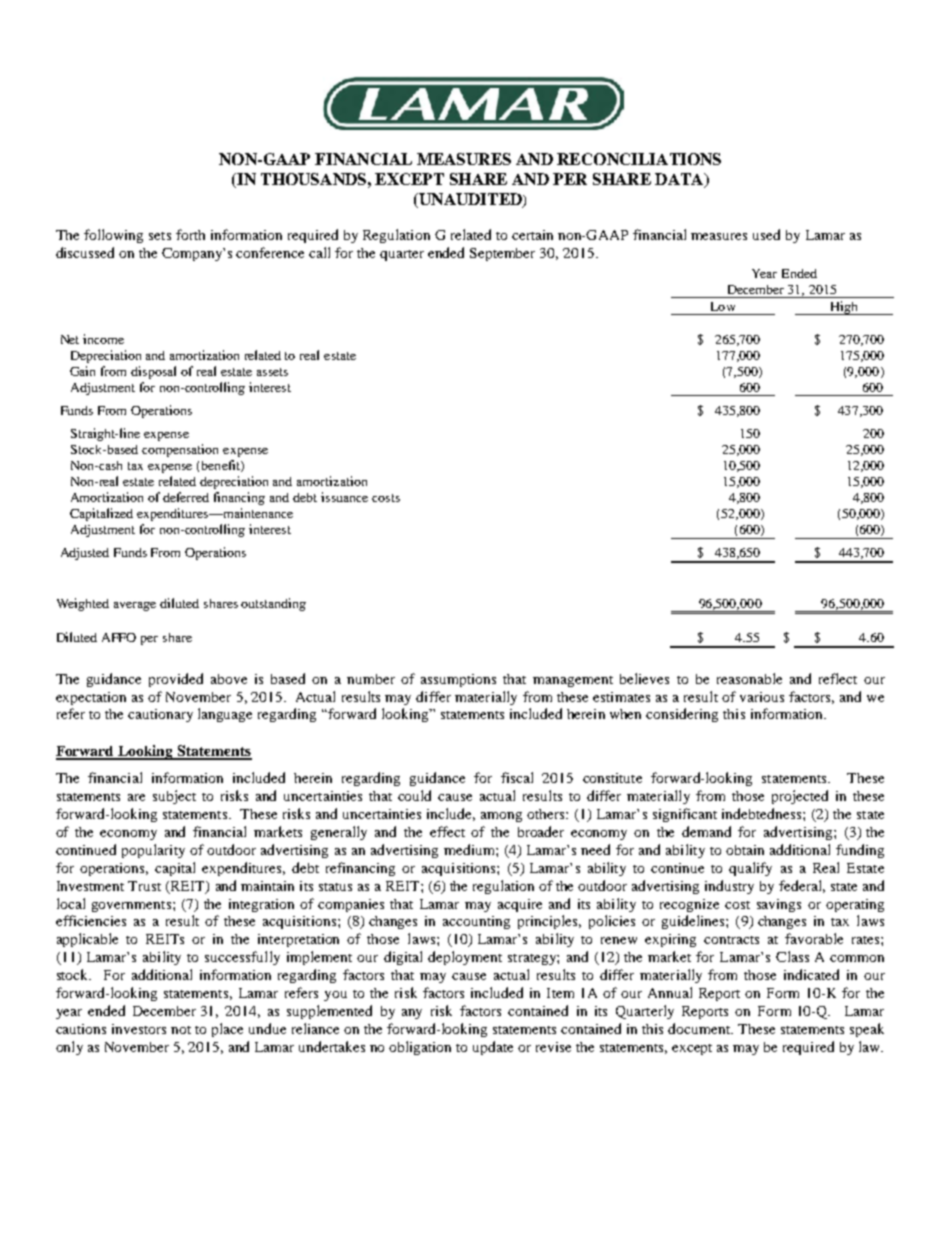 This screenshot has height=1233, width=952. Describe the element at coordinates (190, 234) in the screenshot. I see `forth` at that location.
